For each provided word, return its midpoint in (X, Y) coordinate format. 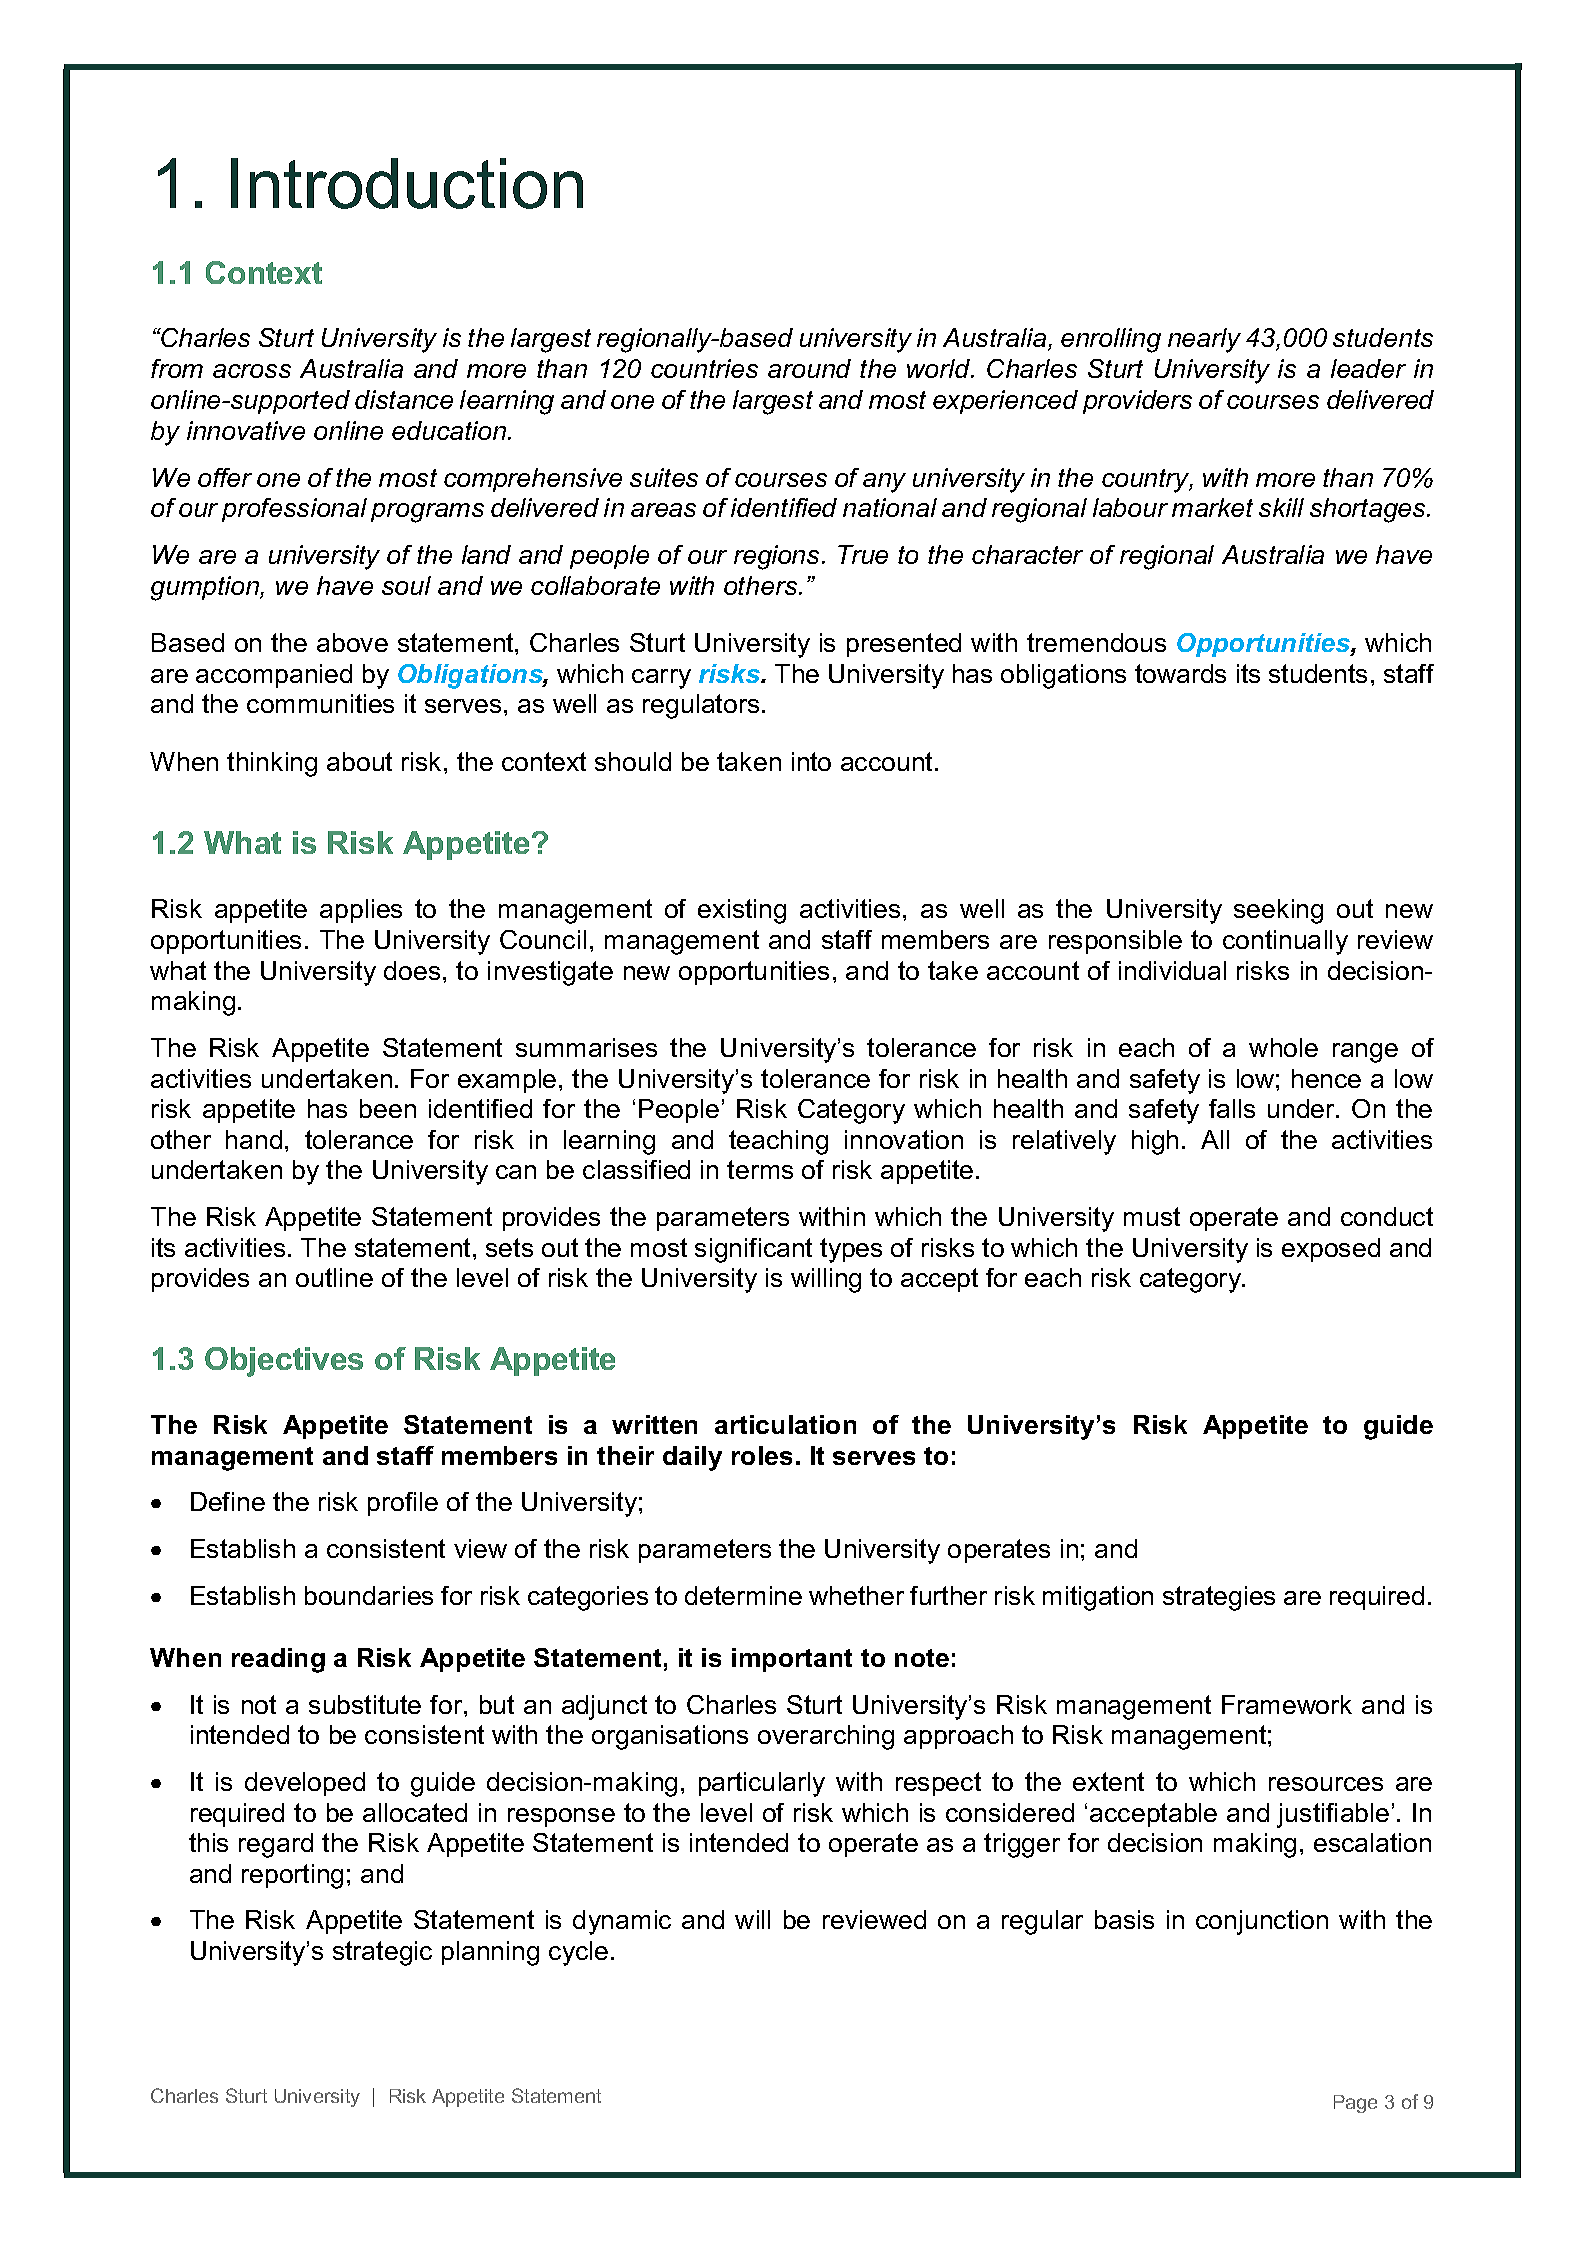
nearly (1204, 340)
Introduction (407, 183)
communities (320, 703)
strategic (382, 1953)
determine (743, 1595)
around (809, 368)
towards (1180, 673)
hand (254, 1139)
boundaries (369, 1595)
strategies (1219, 1598)
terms (760, 1169)
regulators (701, 706)
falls (1232, 1108)
